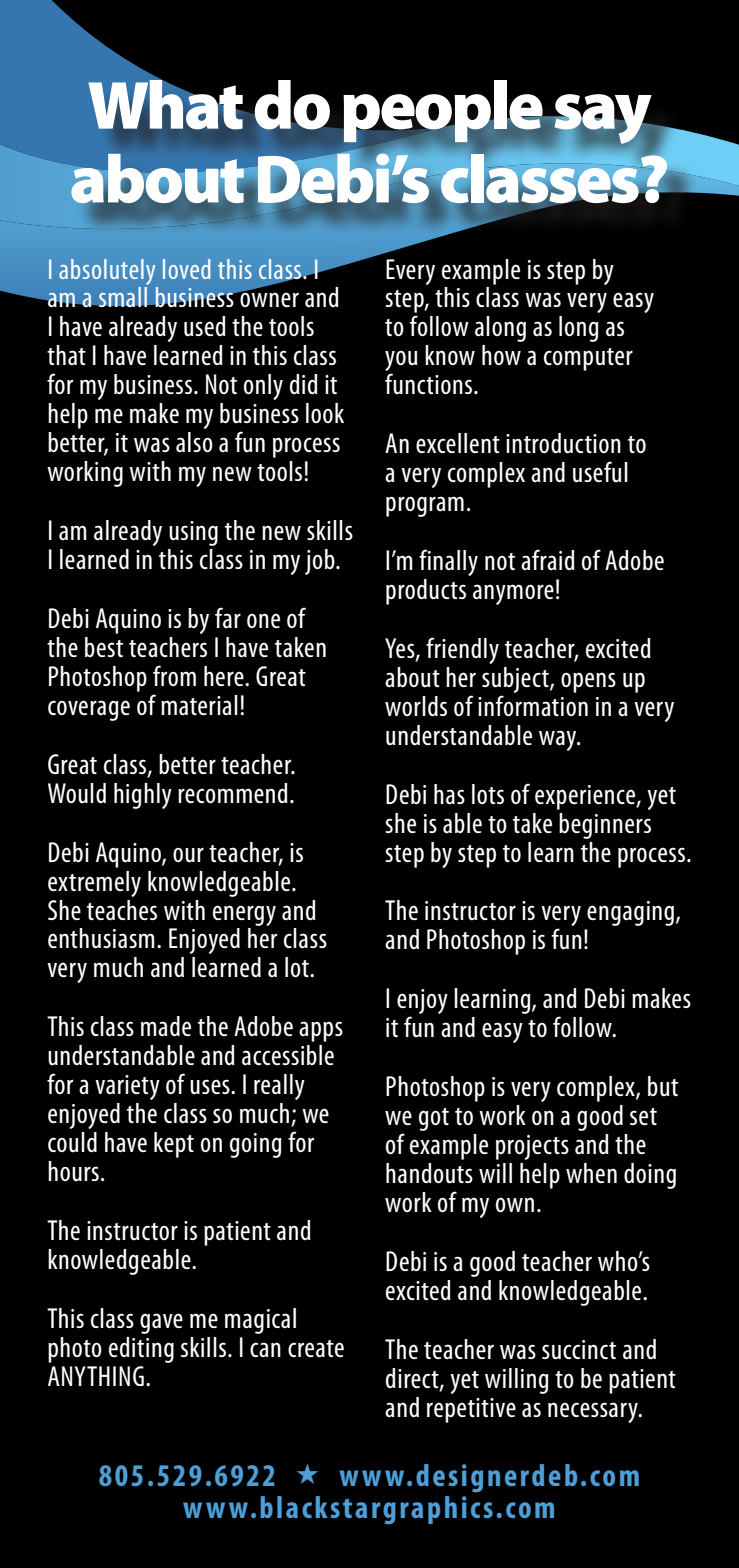 This screenshot has height=1568, width=739. What do you see at coordinates (143, 796) in the screenshot?
I see `highly` at bounding box center [143, 796].
